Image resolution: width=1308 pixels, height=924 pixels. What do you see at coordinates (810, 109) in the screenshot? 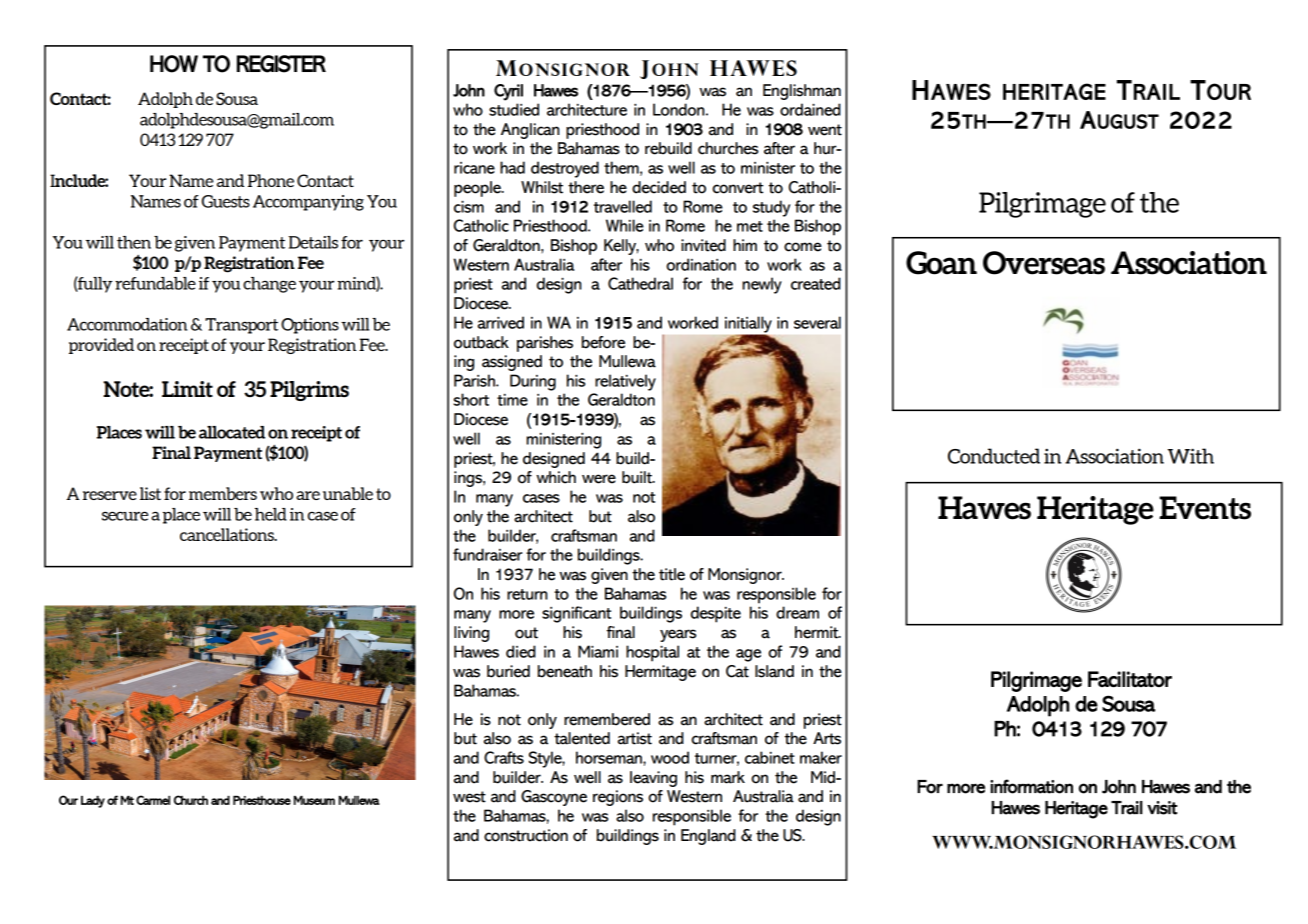
I see `ordained` at bounding box center [810, 109].
